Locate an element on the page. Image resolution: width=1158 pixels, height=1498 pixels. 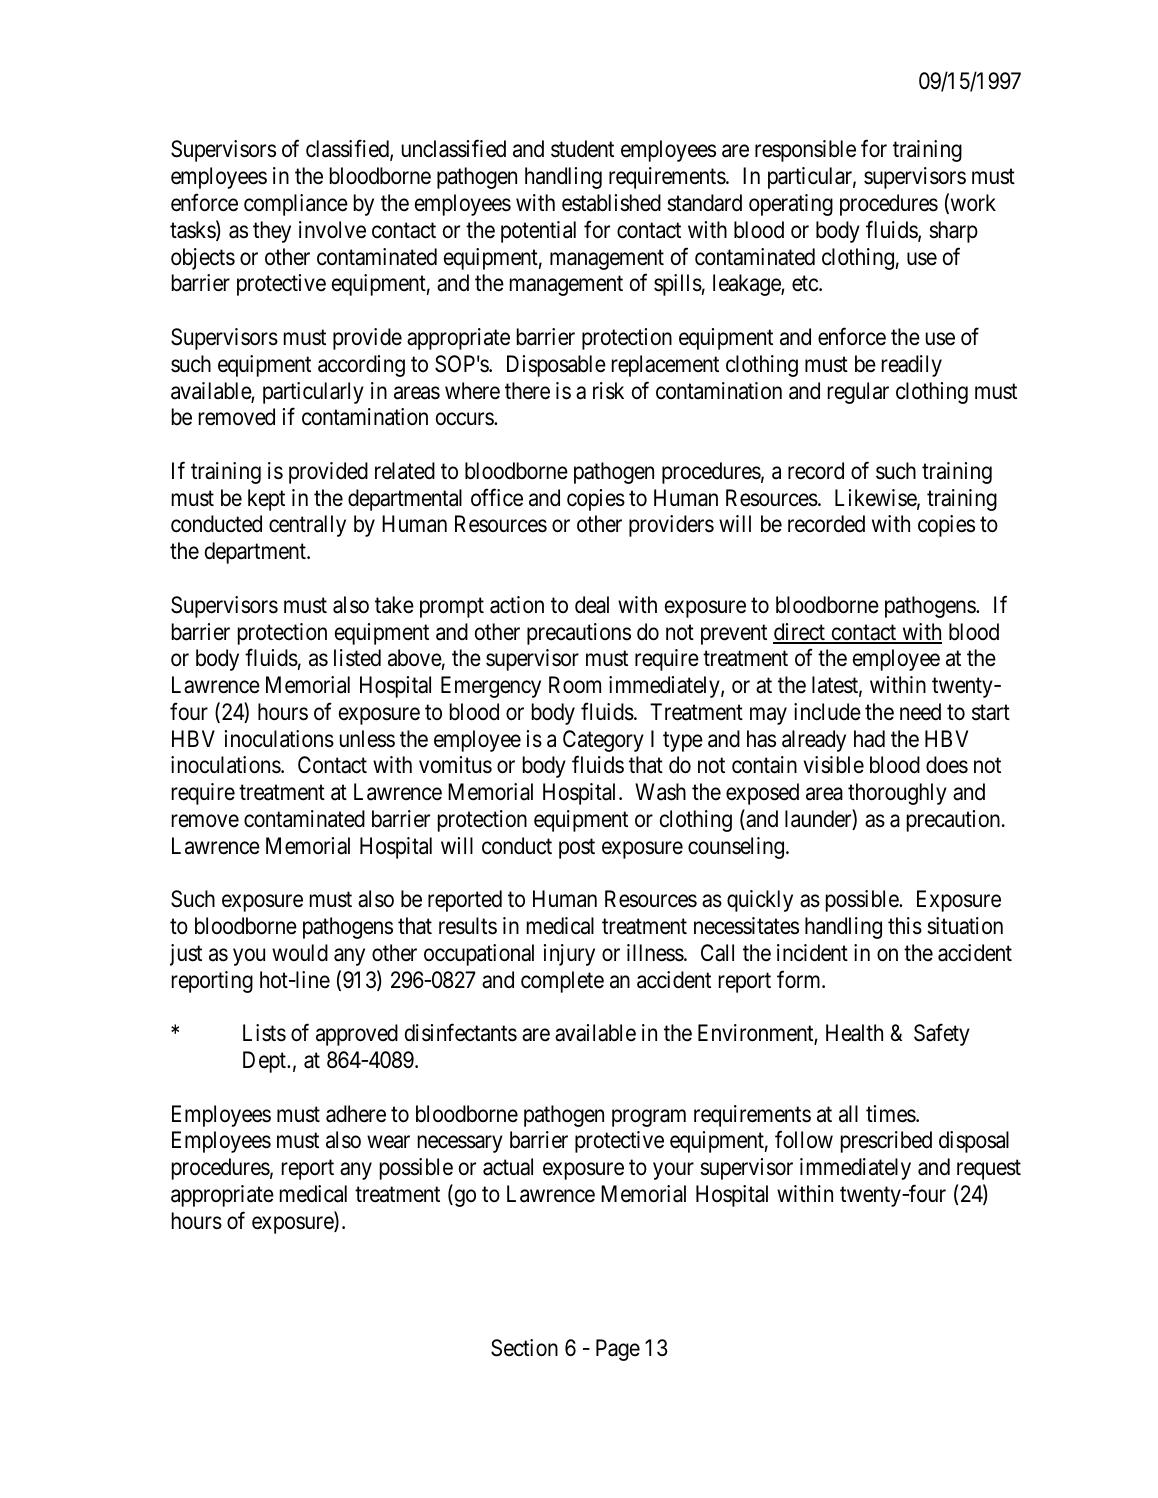
established is located at coordinates (611, 203).
